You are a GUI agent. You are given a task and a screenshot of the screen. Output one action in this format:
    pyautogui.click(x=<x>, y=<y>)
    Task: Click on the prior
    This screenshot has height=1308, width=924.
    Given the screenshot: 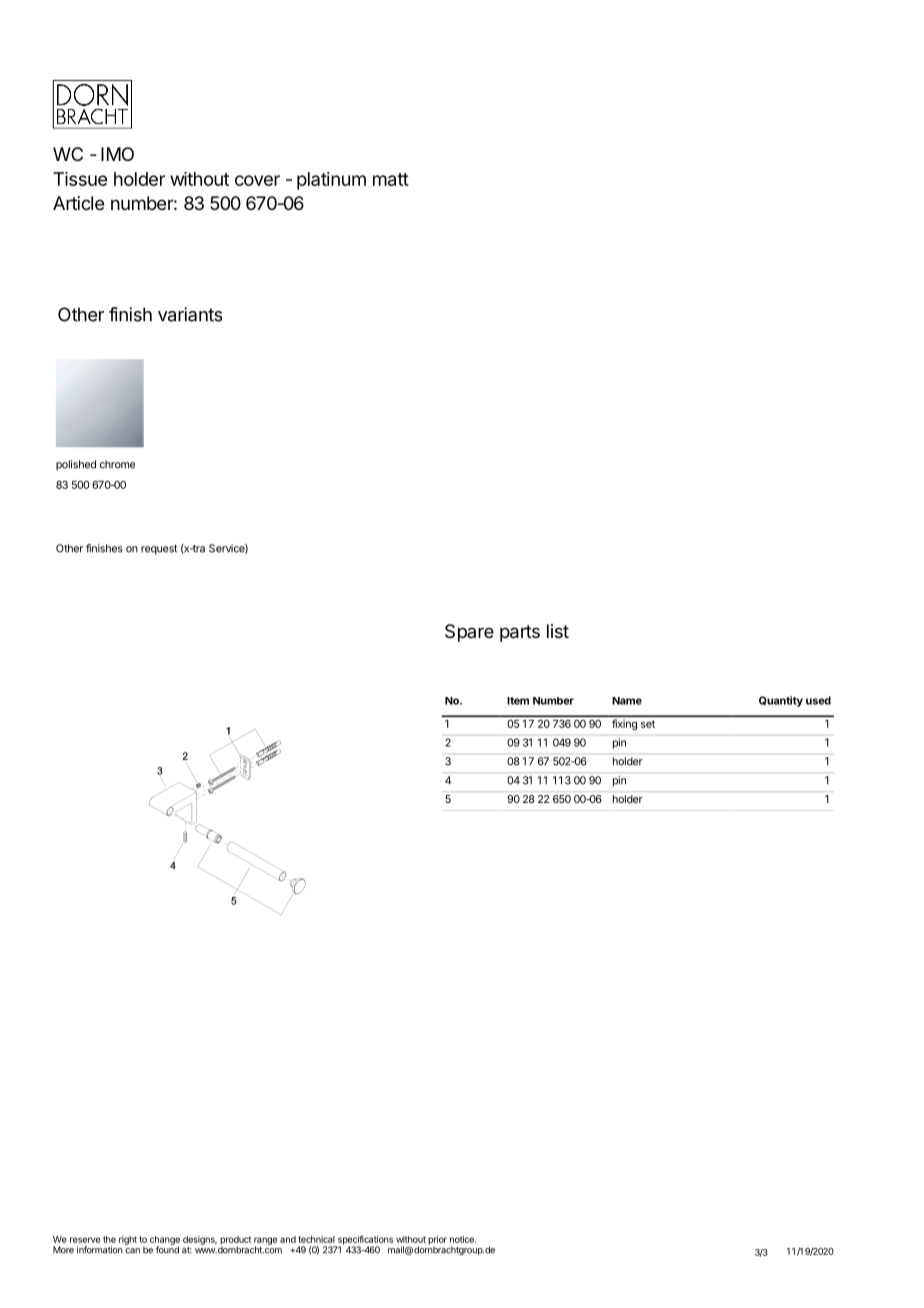 What is the action you would take?
    pyautogui.click(x=437, y=1241)
